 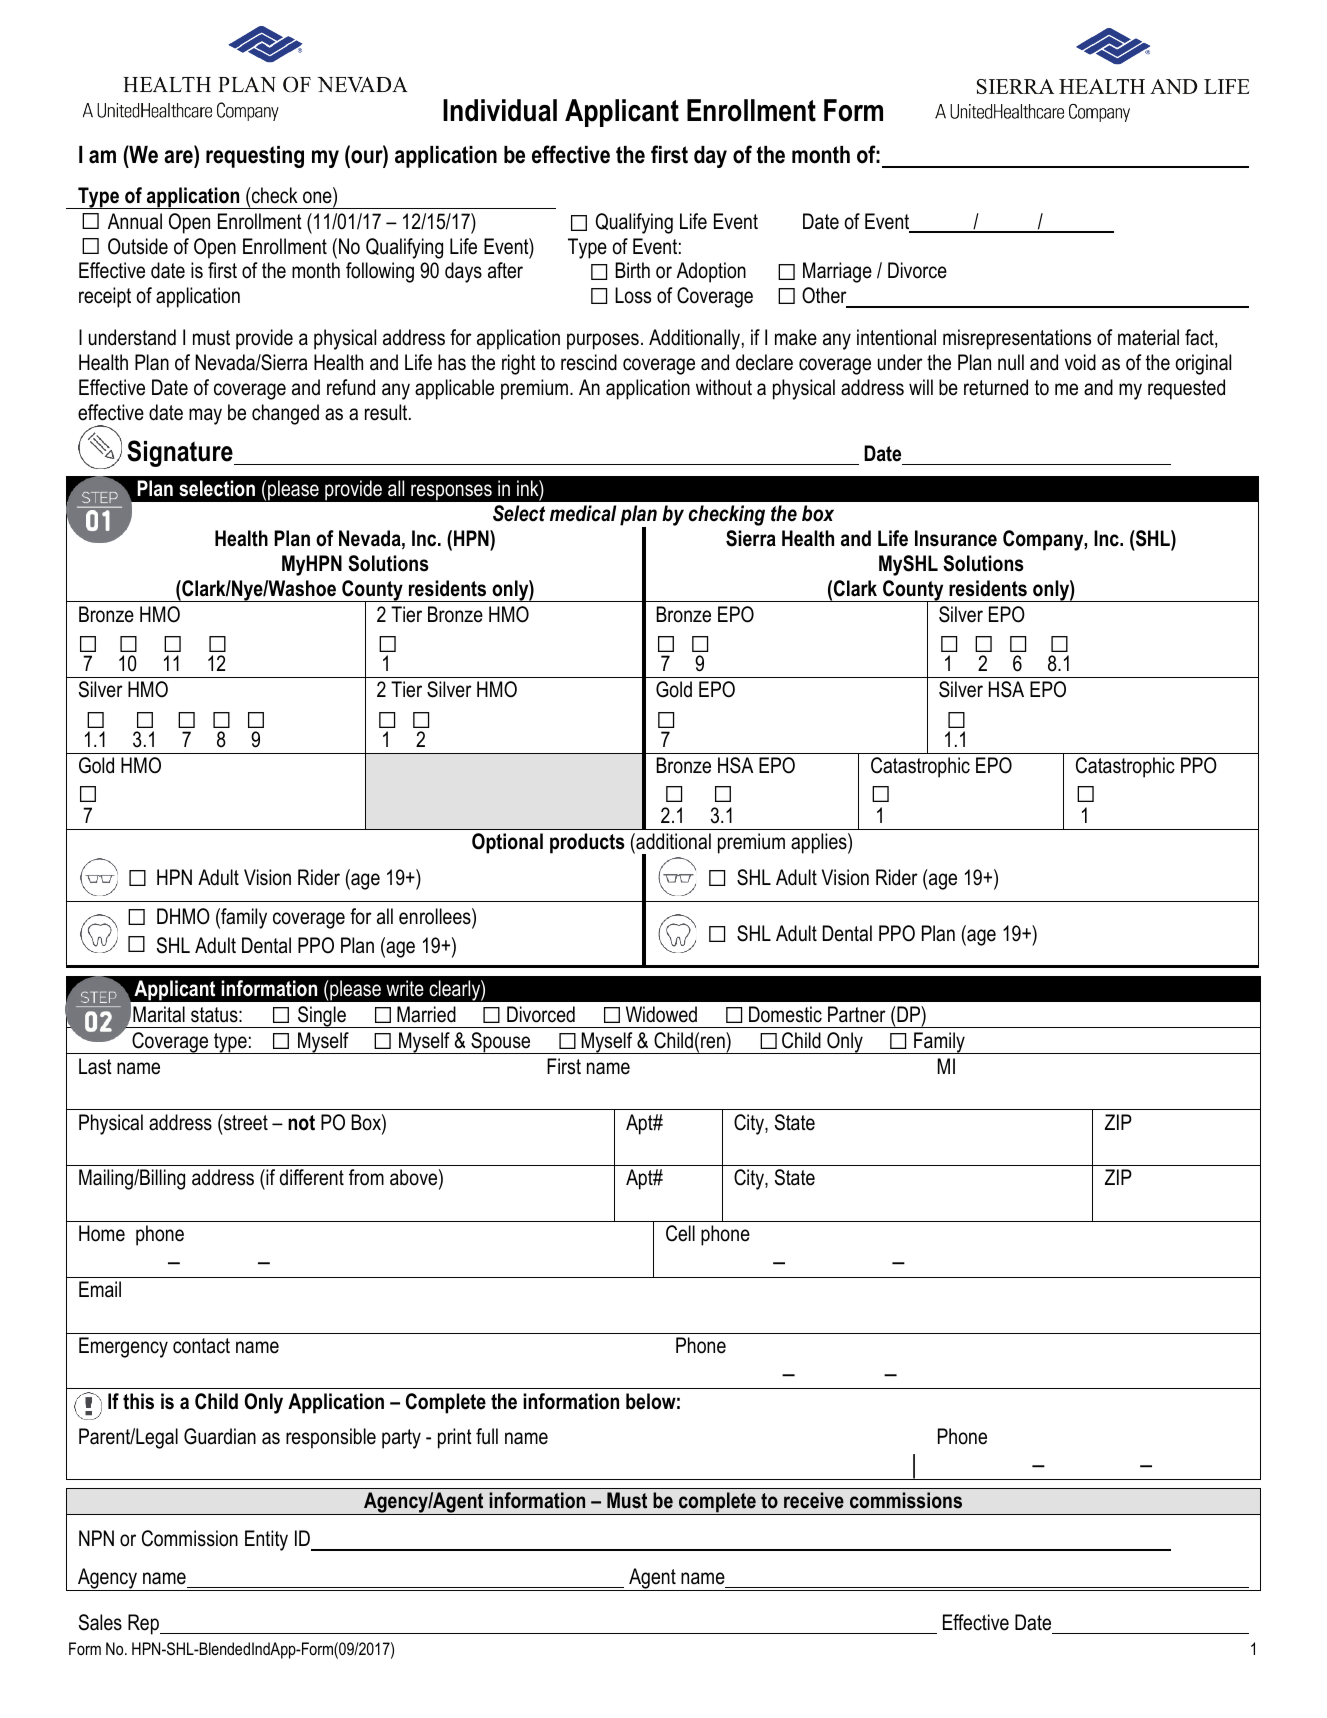 What do you see at coordinates (255, 157) in the image?
I see `requesting` at bounding box center [255, 157].
